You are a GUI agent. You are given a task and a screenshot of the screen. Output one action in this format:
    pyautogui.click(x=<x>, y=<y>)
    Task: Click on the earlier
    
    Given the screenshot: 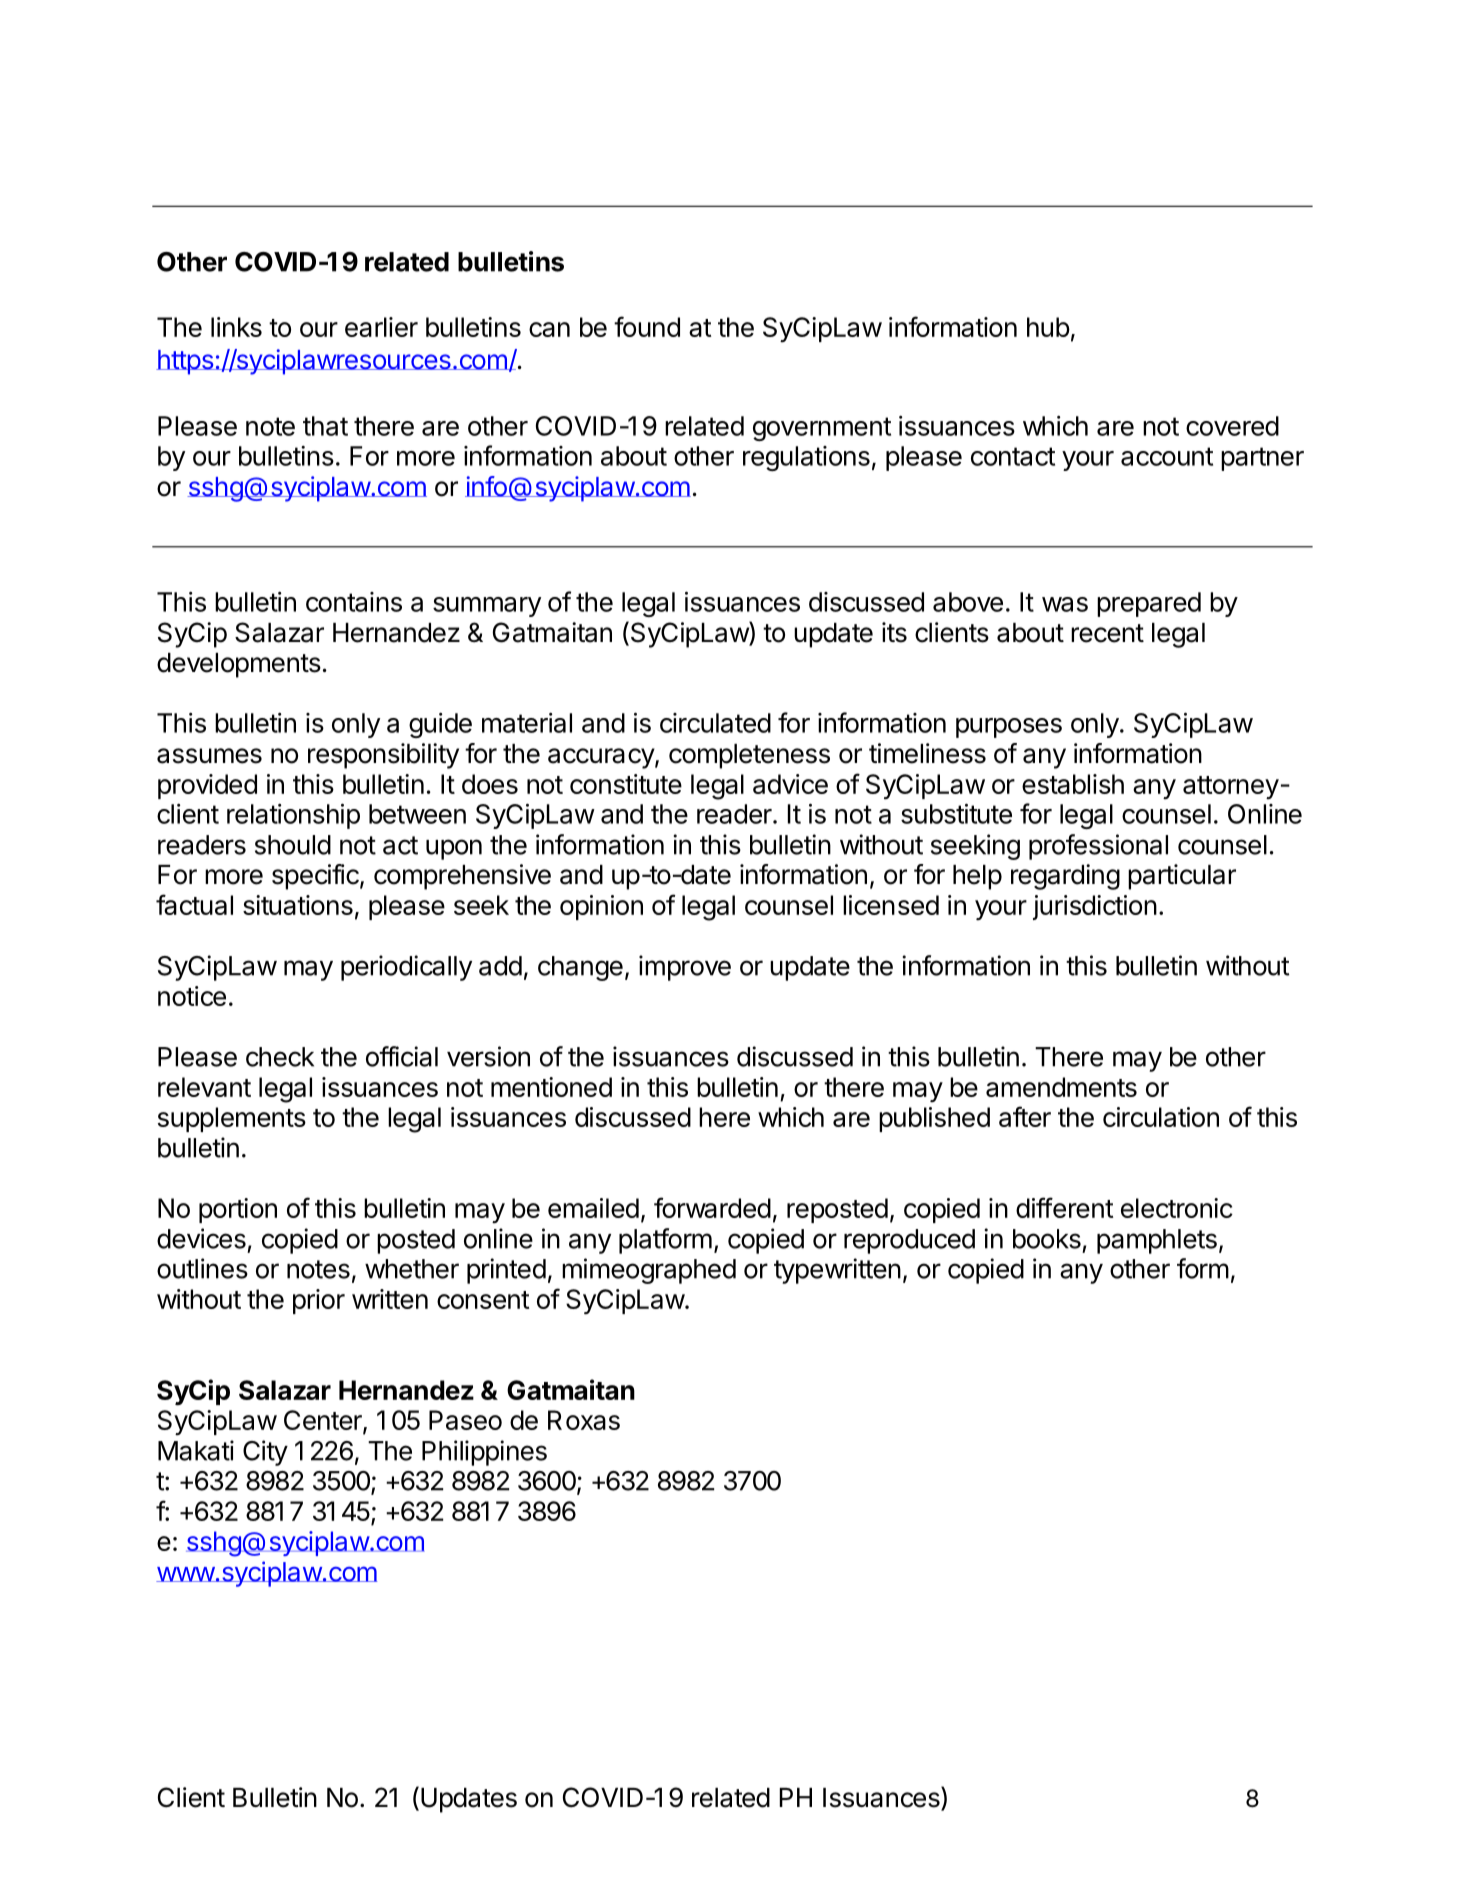 What is the action you would take?
    pyautogui.click(x=381, y=327)
